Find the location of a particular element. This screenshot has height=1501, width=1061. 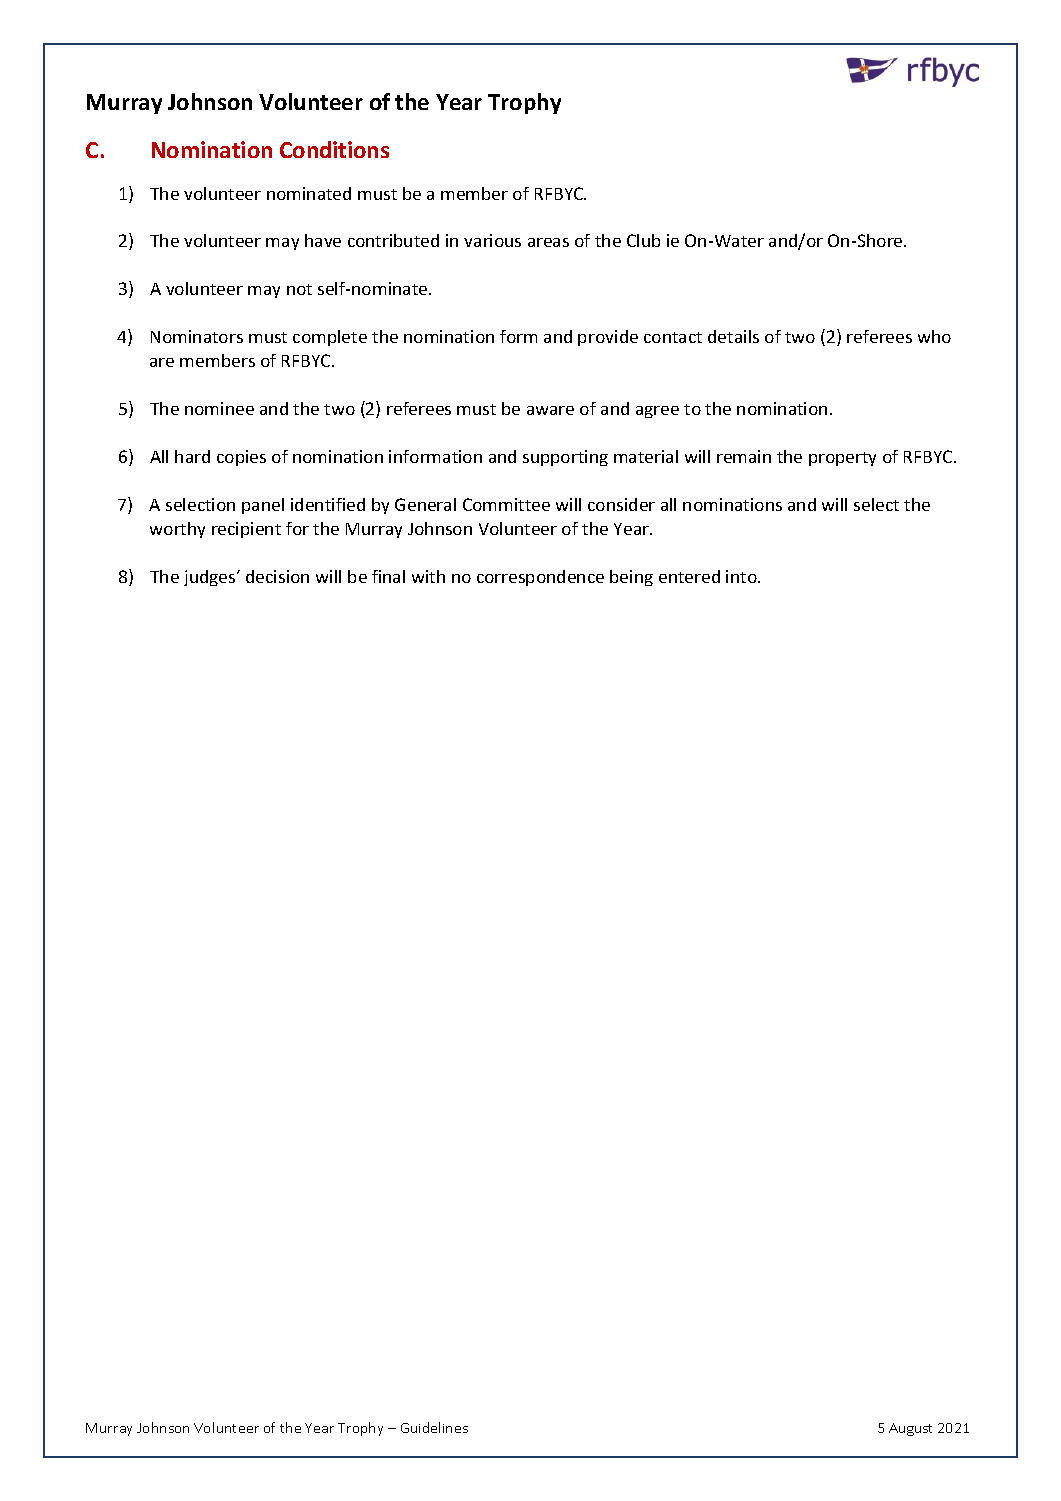

who is located at coordinates (934, 336).
